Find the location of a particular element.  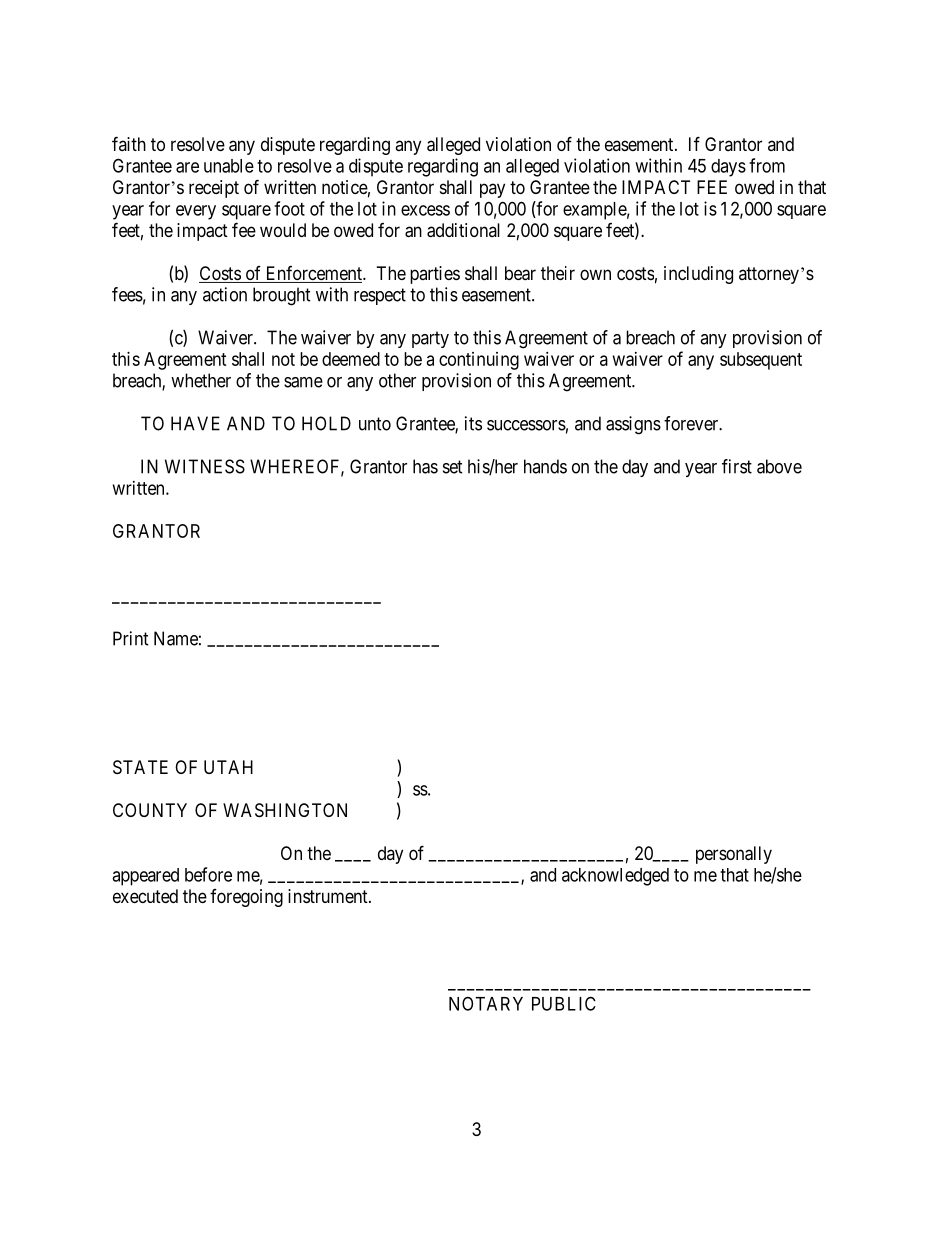

continuing is located at coordinates (479, 361).
